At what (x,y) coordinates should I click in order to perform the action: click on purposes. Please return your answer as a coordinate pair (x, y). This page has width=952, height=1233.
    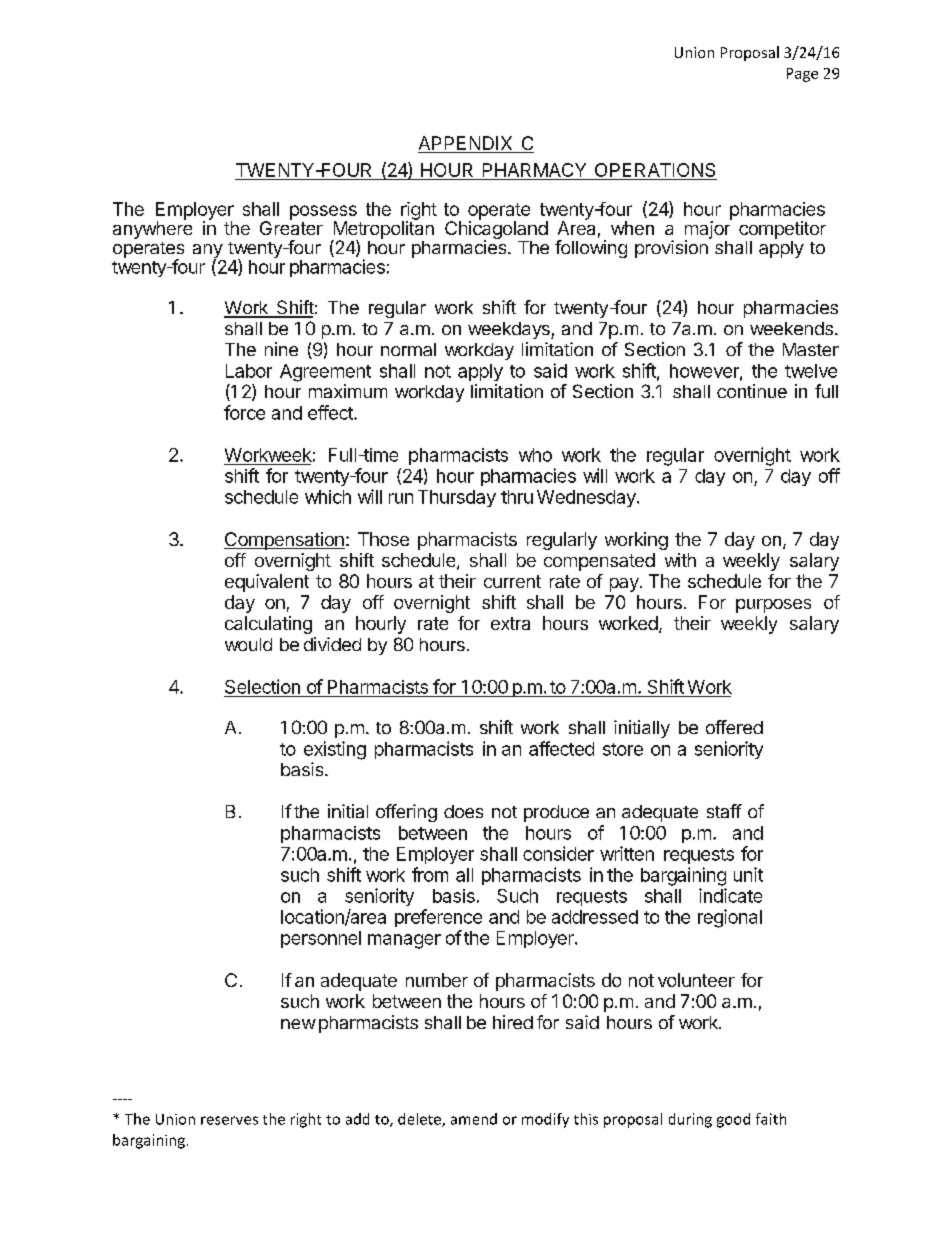
    Looking at the image, I should click on (773, 606).
